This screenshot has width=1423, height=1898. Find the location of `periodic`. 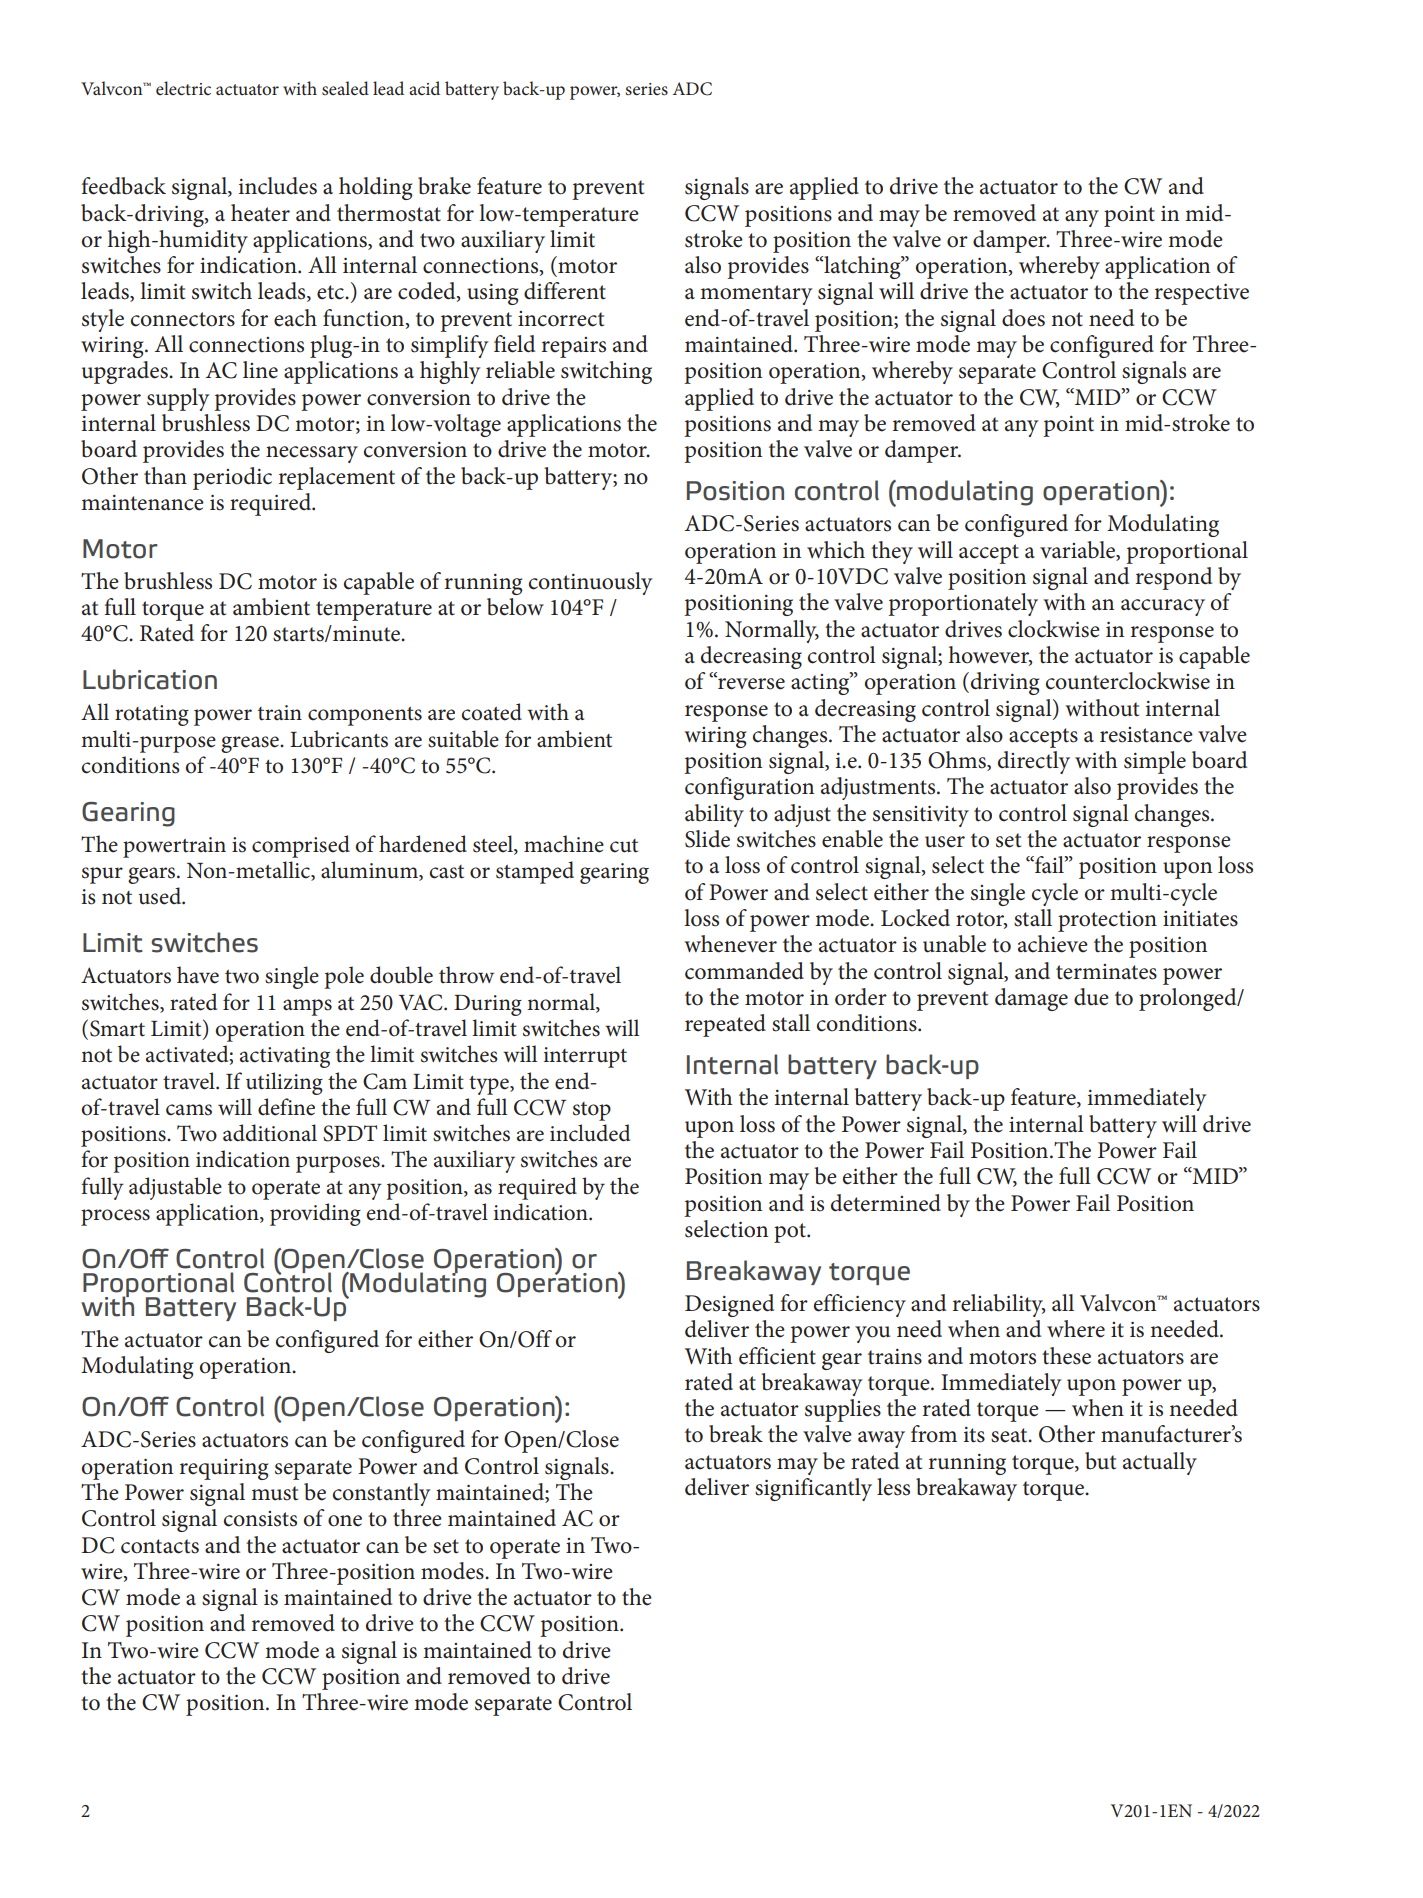

periodic is located at coordinates (232, 478).
